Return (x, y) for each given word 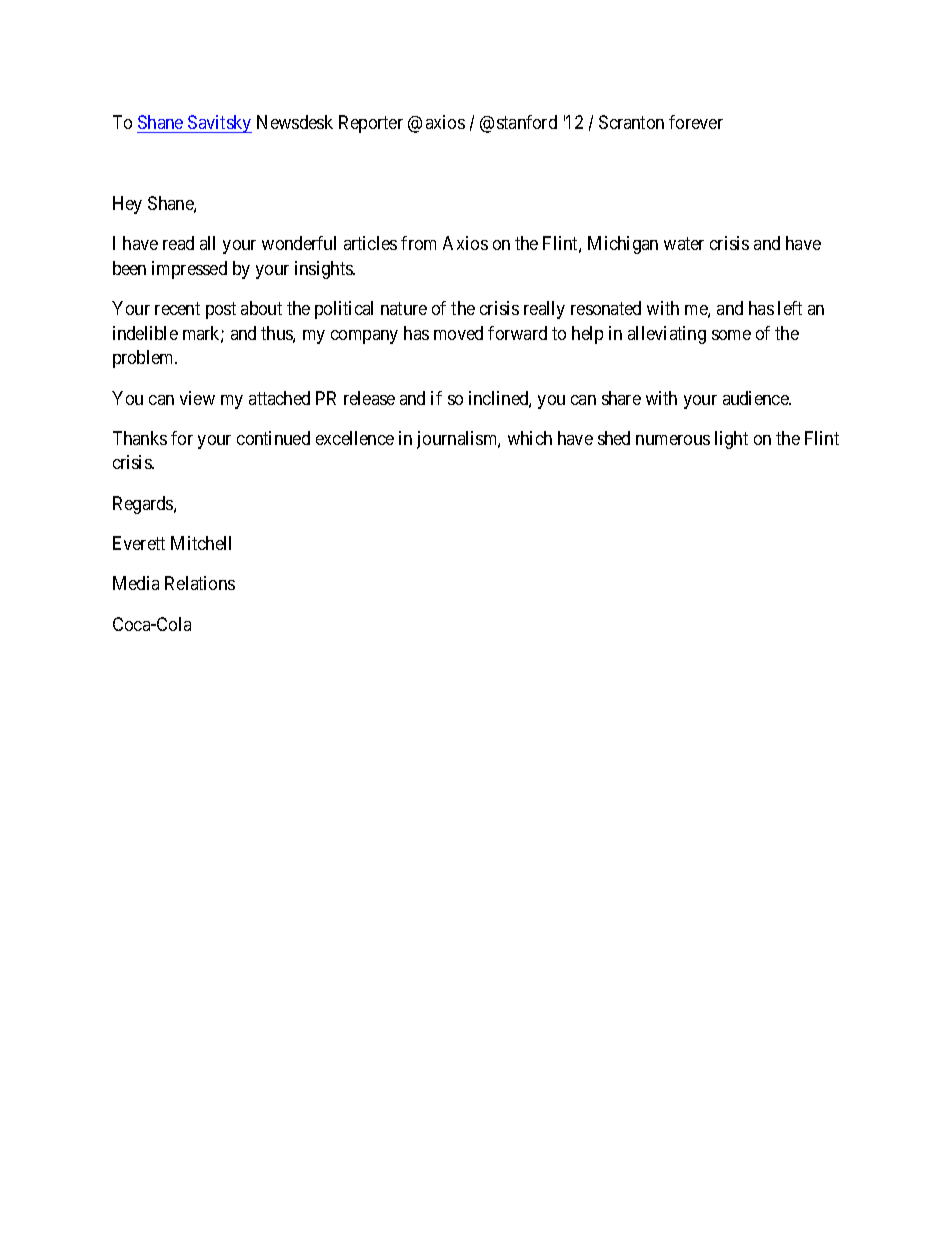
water (684, 243)
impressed (189, 270)
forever (696, 122)
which (530, 438)
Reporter (371, 124)
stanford (527, 122)
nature (404, 308)
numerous (673, 440)
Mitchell (201, 543)
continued (273, 438)
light (731, 440)
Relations (200, 583)
